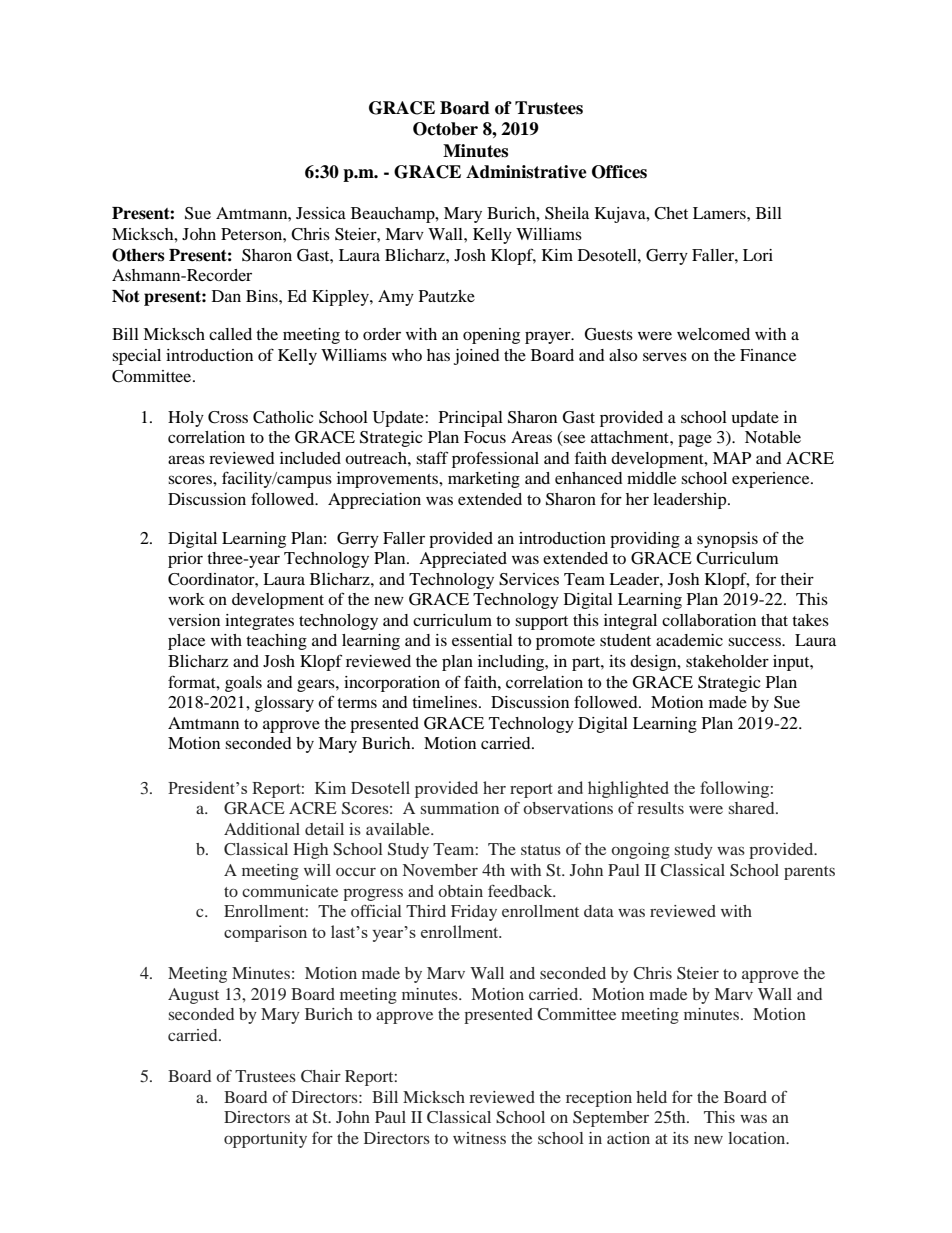 The height and width of the screenshot is (1233, 952). I want to click on Jessica, so click(321, 213).
